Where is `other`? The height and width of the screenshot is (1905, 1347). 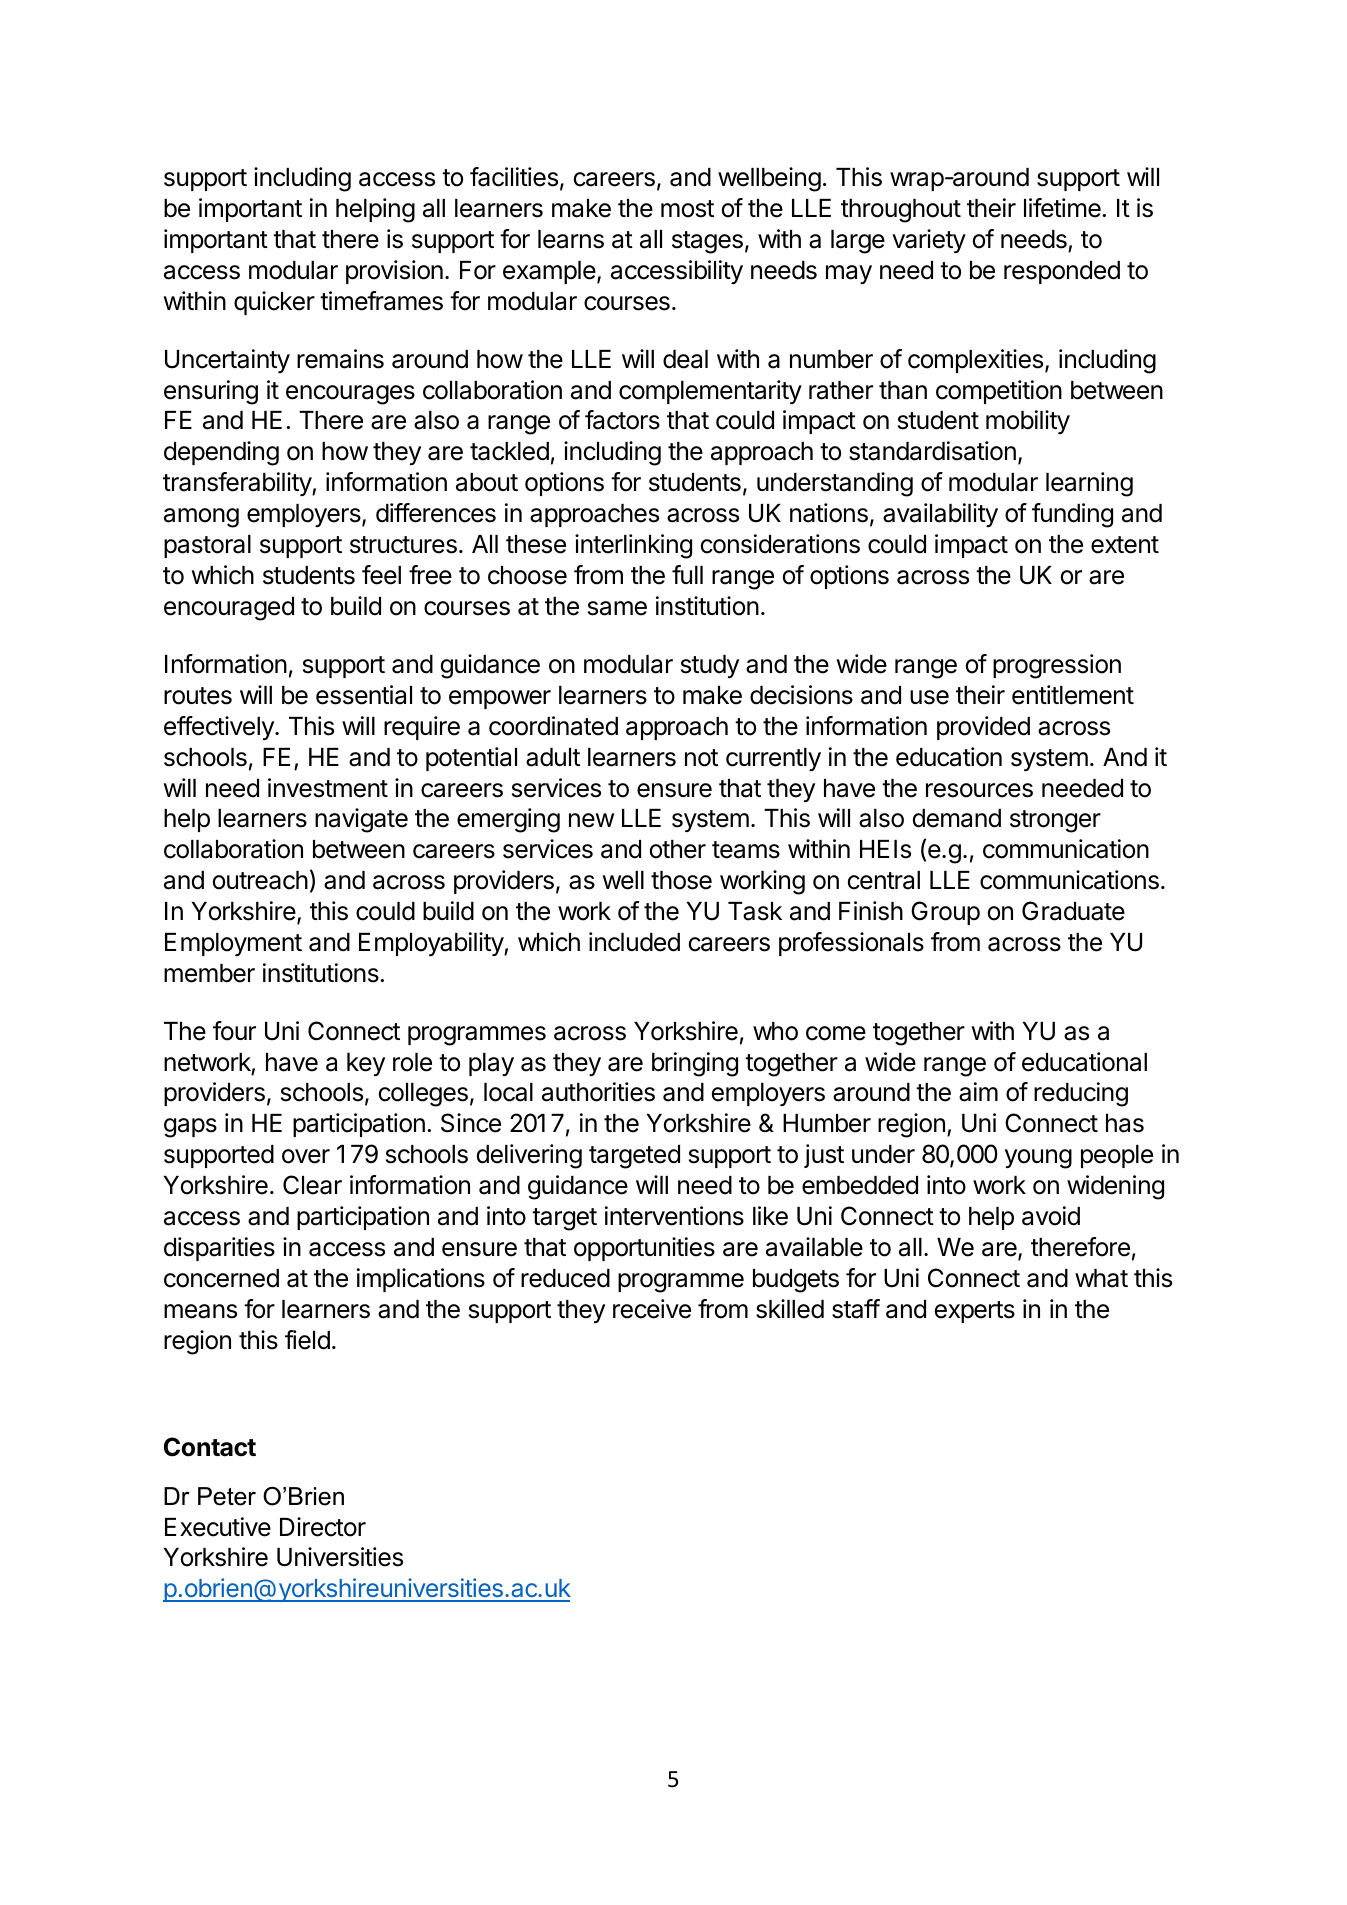
other is located at coordinates (678, 849).
